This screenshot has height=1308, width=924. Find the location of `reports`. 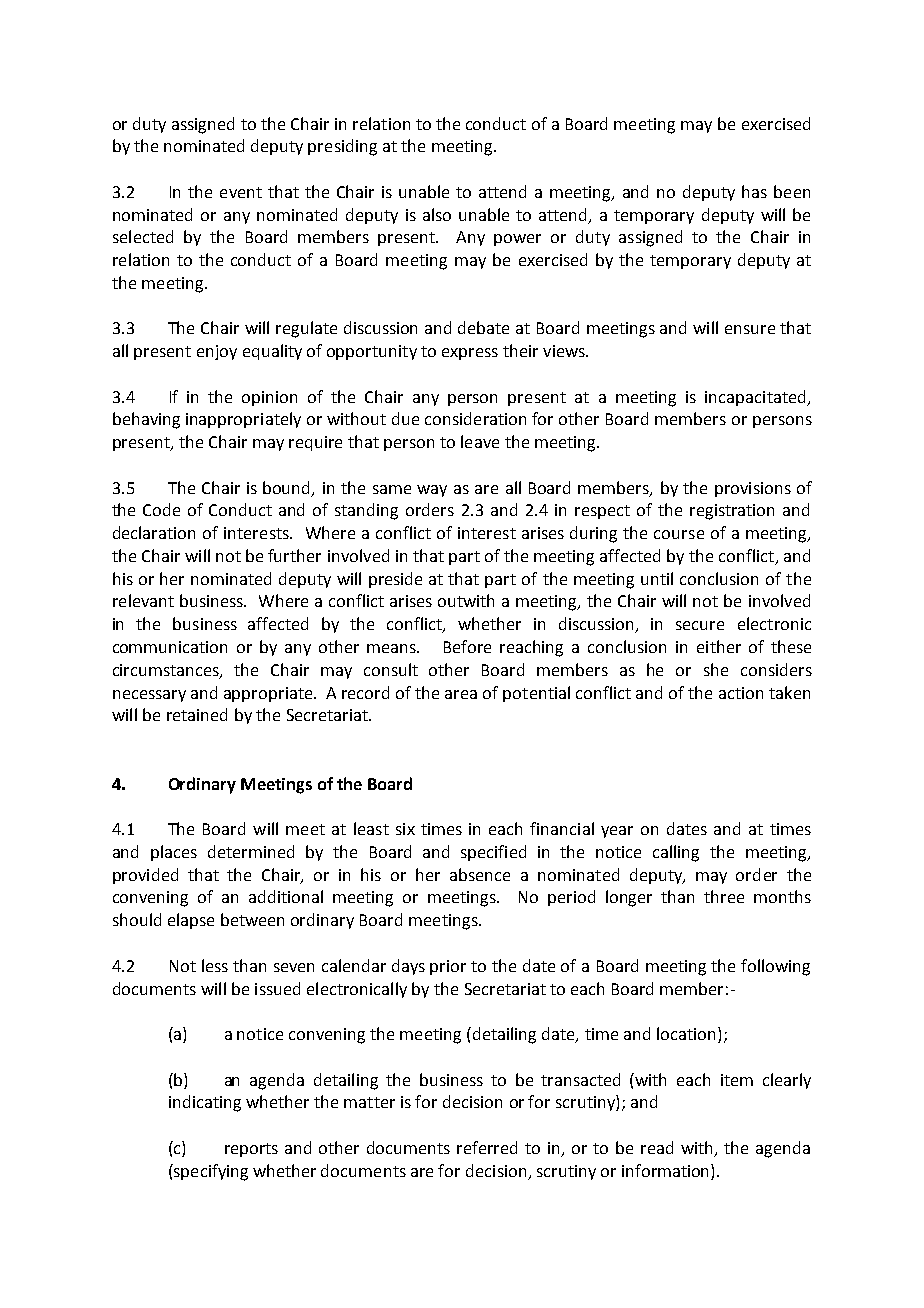

reports is located at coordinates (251, 1150).
